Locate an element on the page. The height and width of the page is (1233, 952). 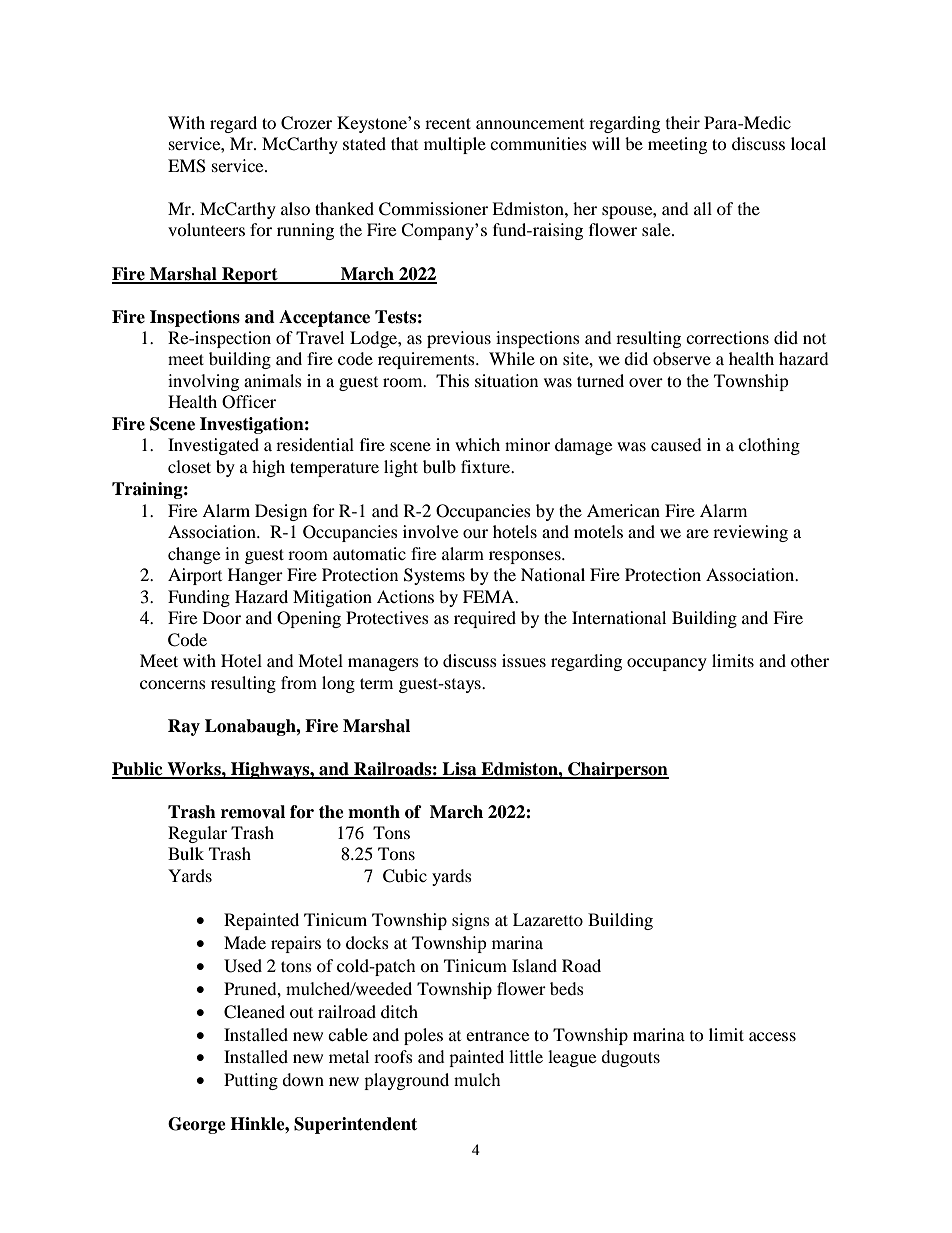
their is located at coordinates (683, 122).
